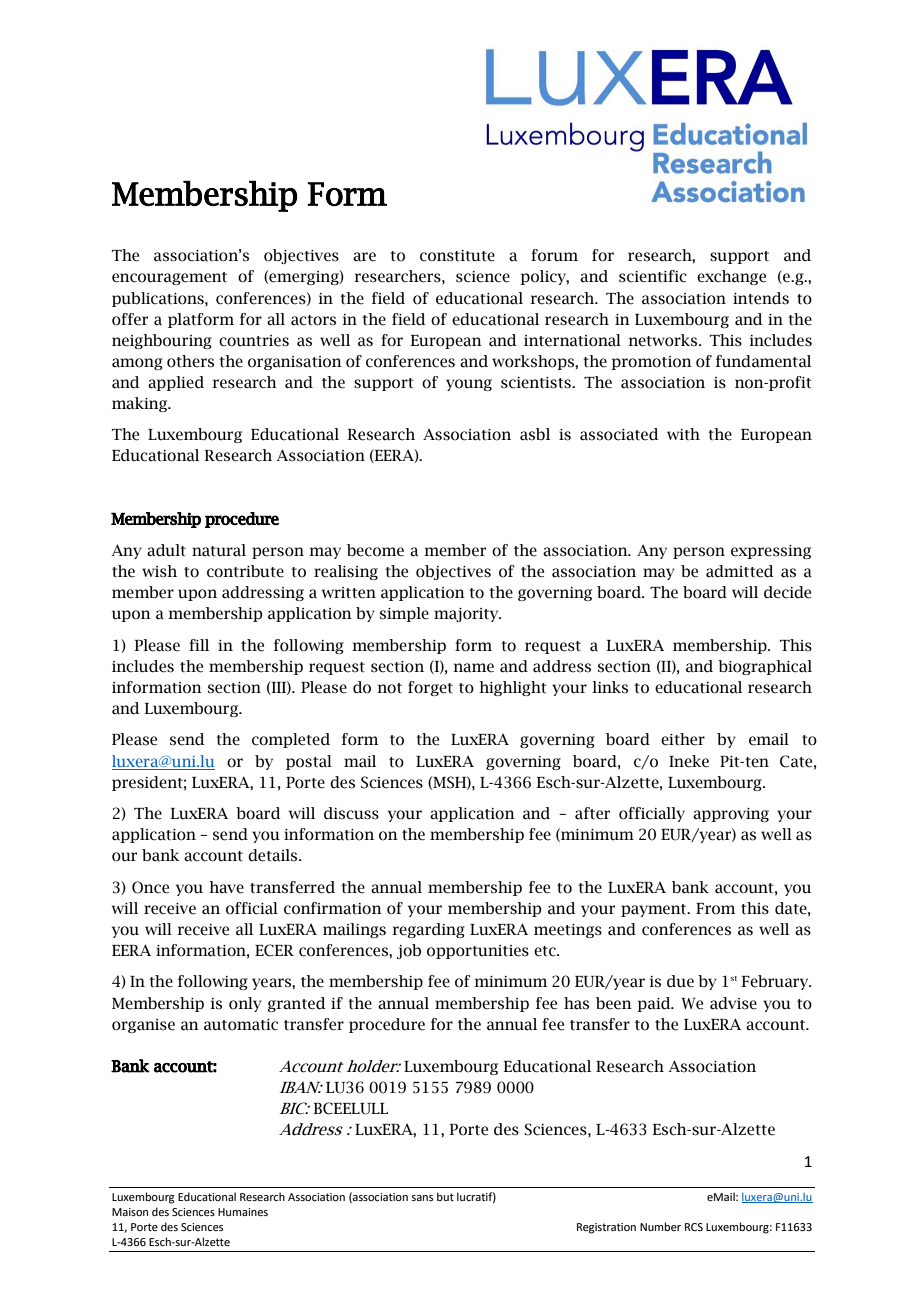 Image resolution: width=924 pixels, height=1308 pixels. What do you see at coordinates (457, 256) in the image?
I see `constitute` at bounding box center [457, 256].
